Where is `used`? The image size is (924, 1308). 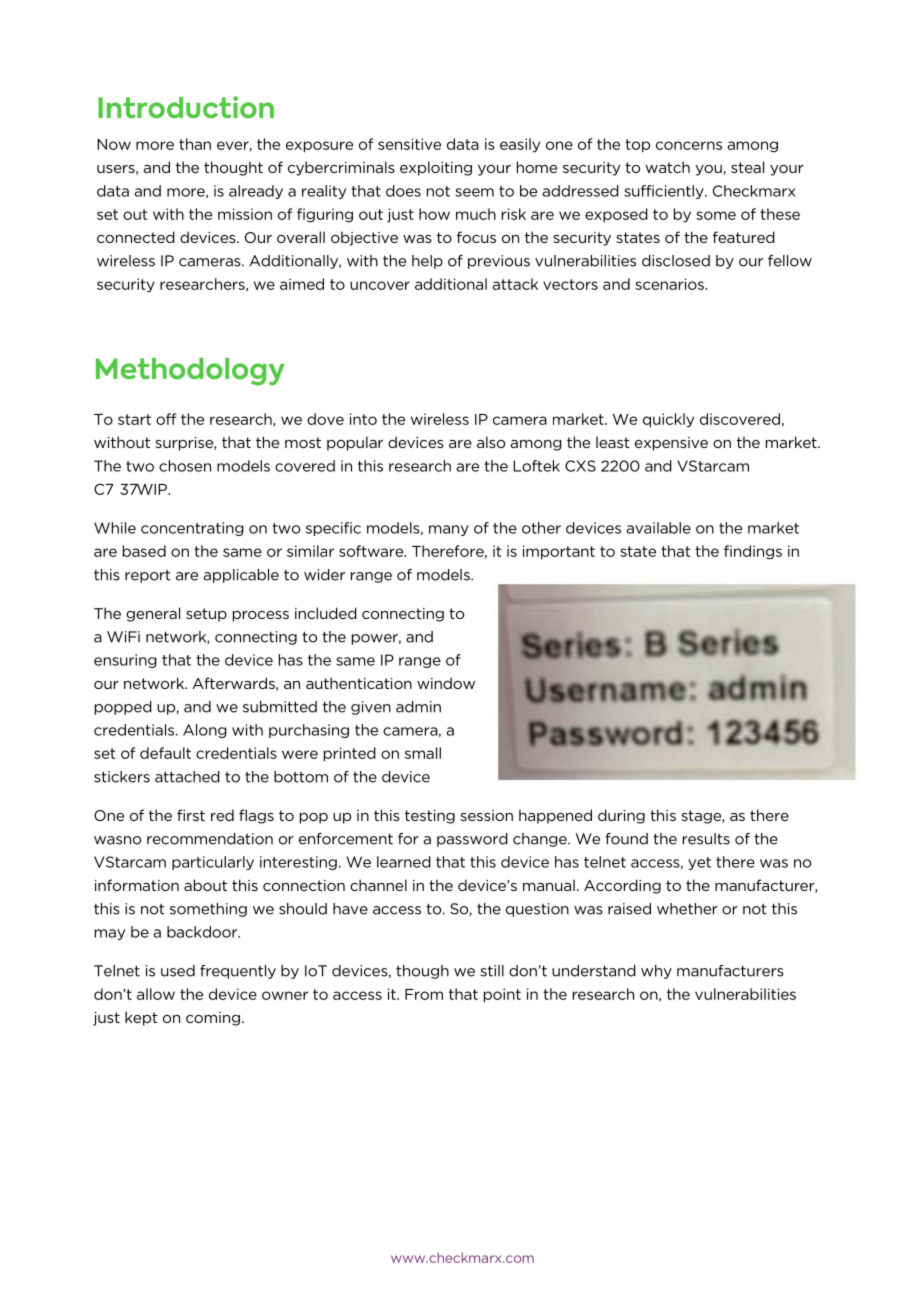 used is located at coordinates (178, 971).
